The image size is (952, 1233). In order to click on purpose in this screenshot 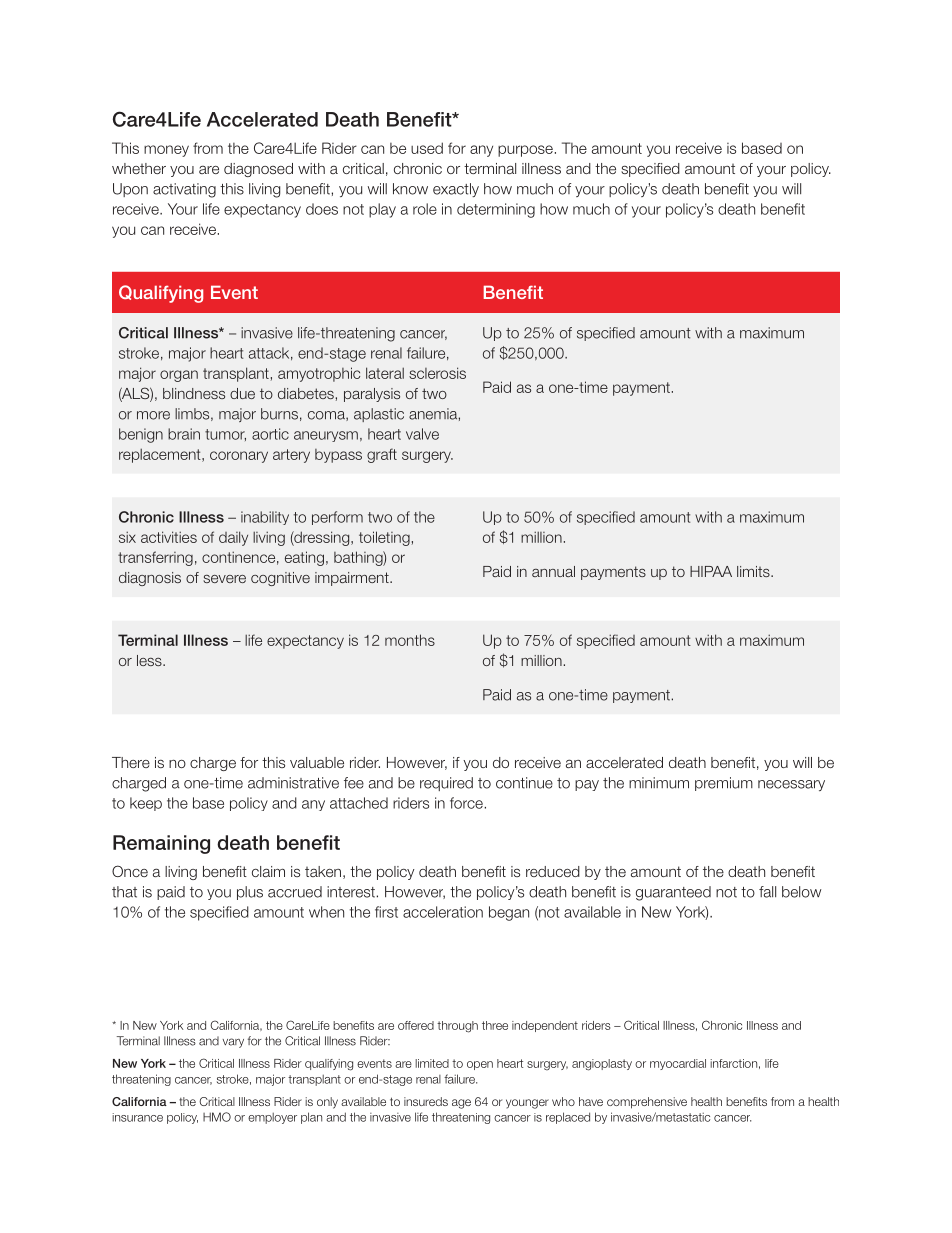, I will do `click(525, 151)`.
